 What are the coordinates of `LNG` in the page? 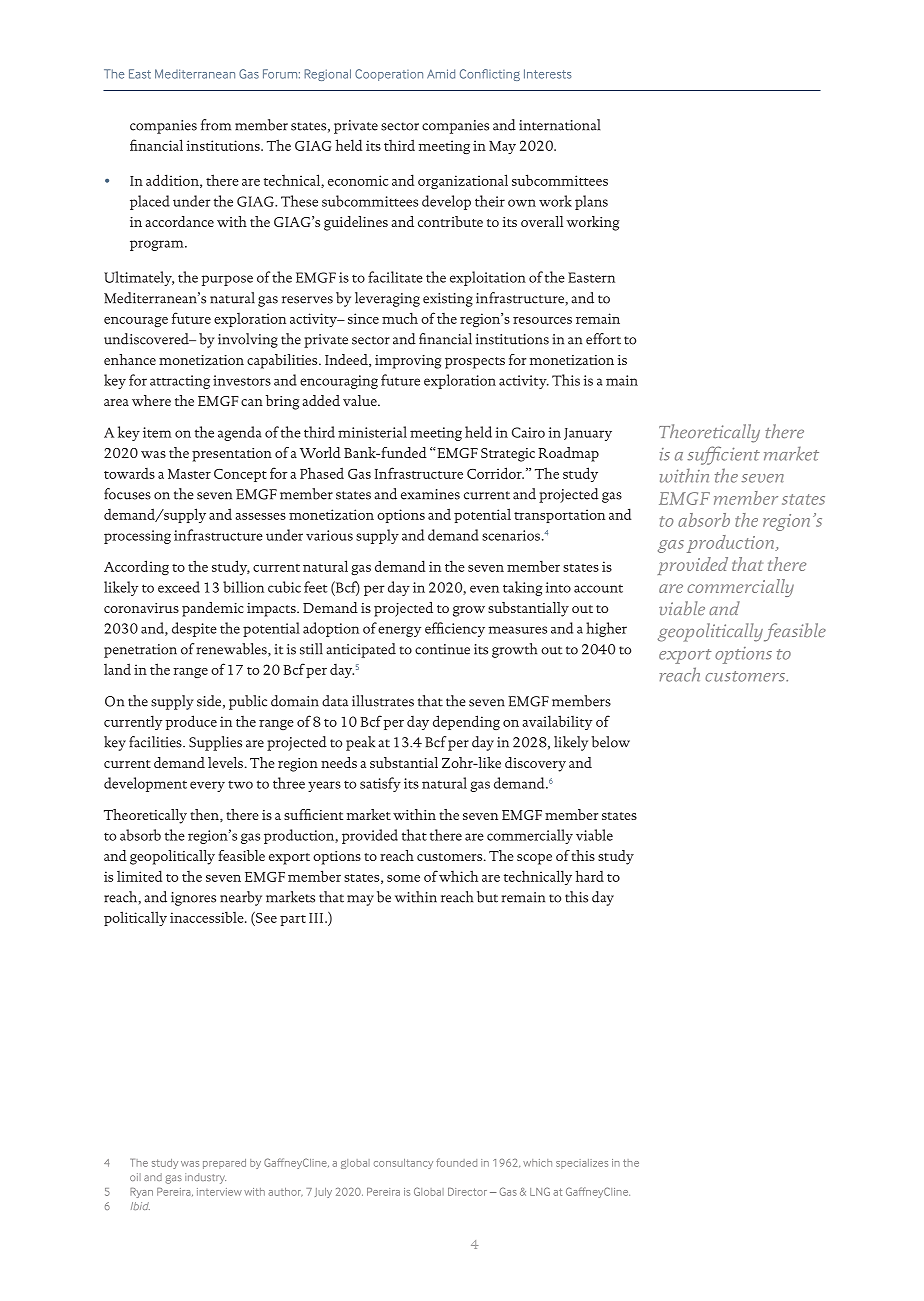 It's located at (540, 1191).
